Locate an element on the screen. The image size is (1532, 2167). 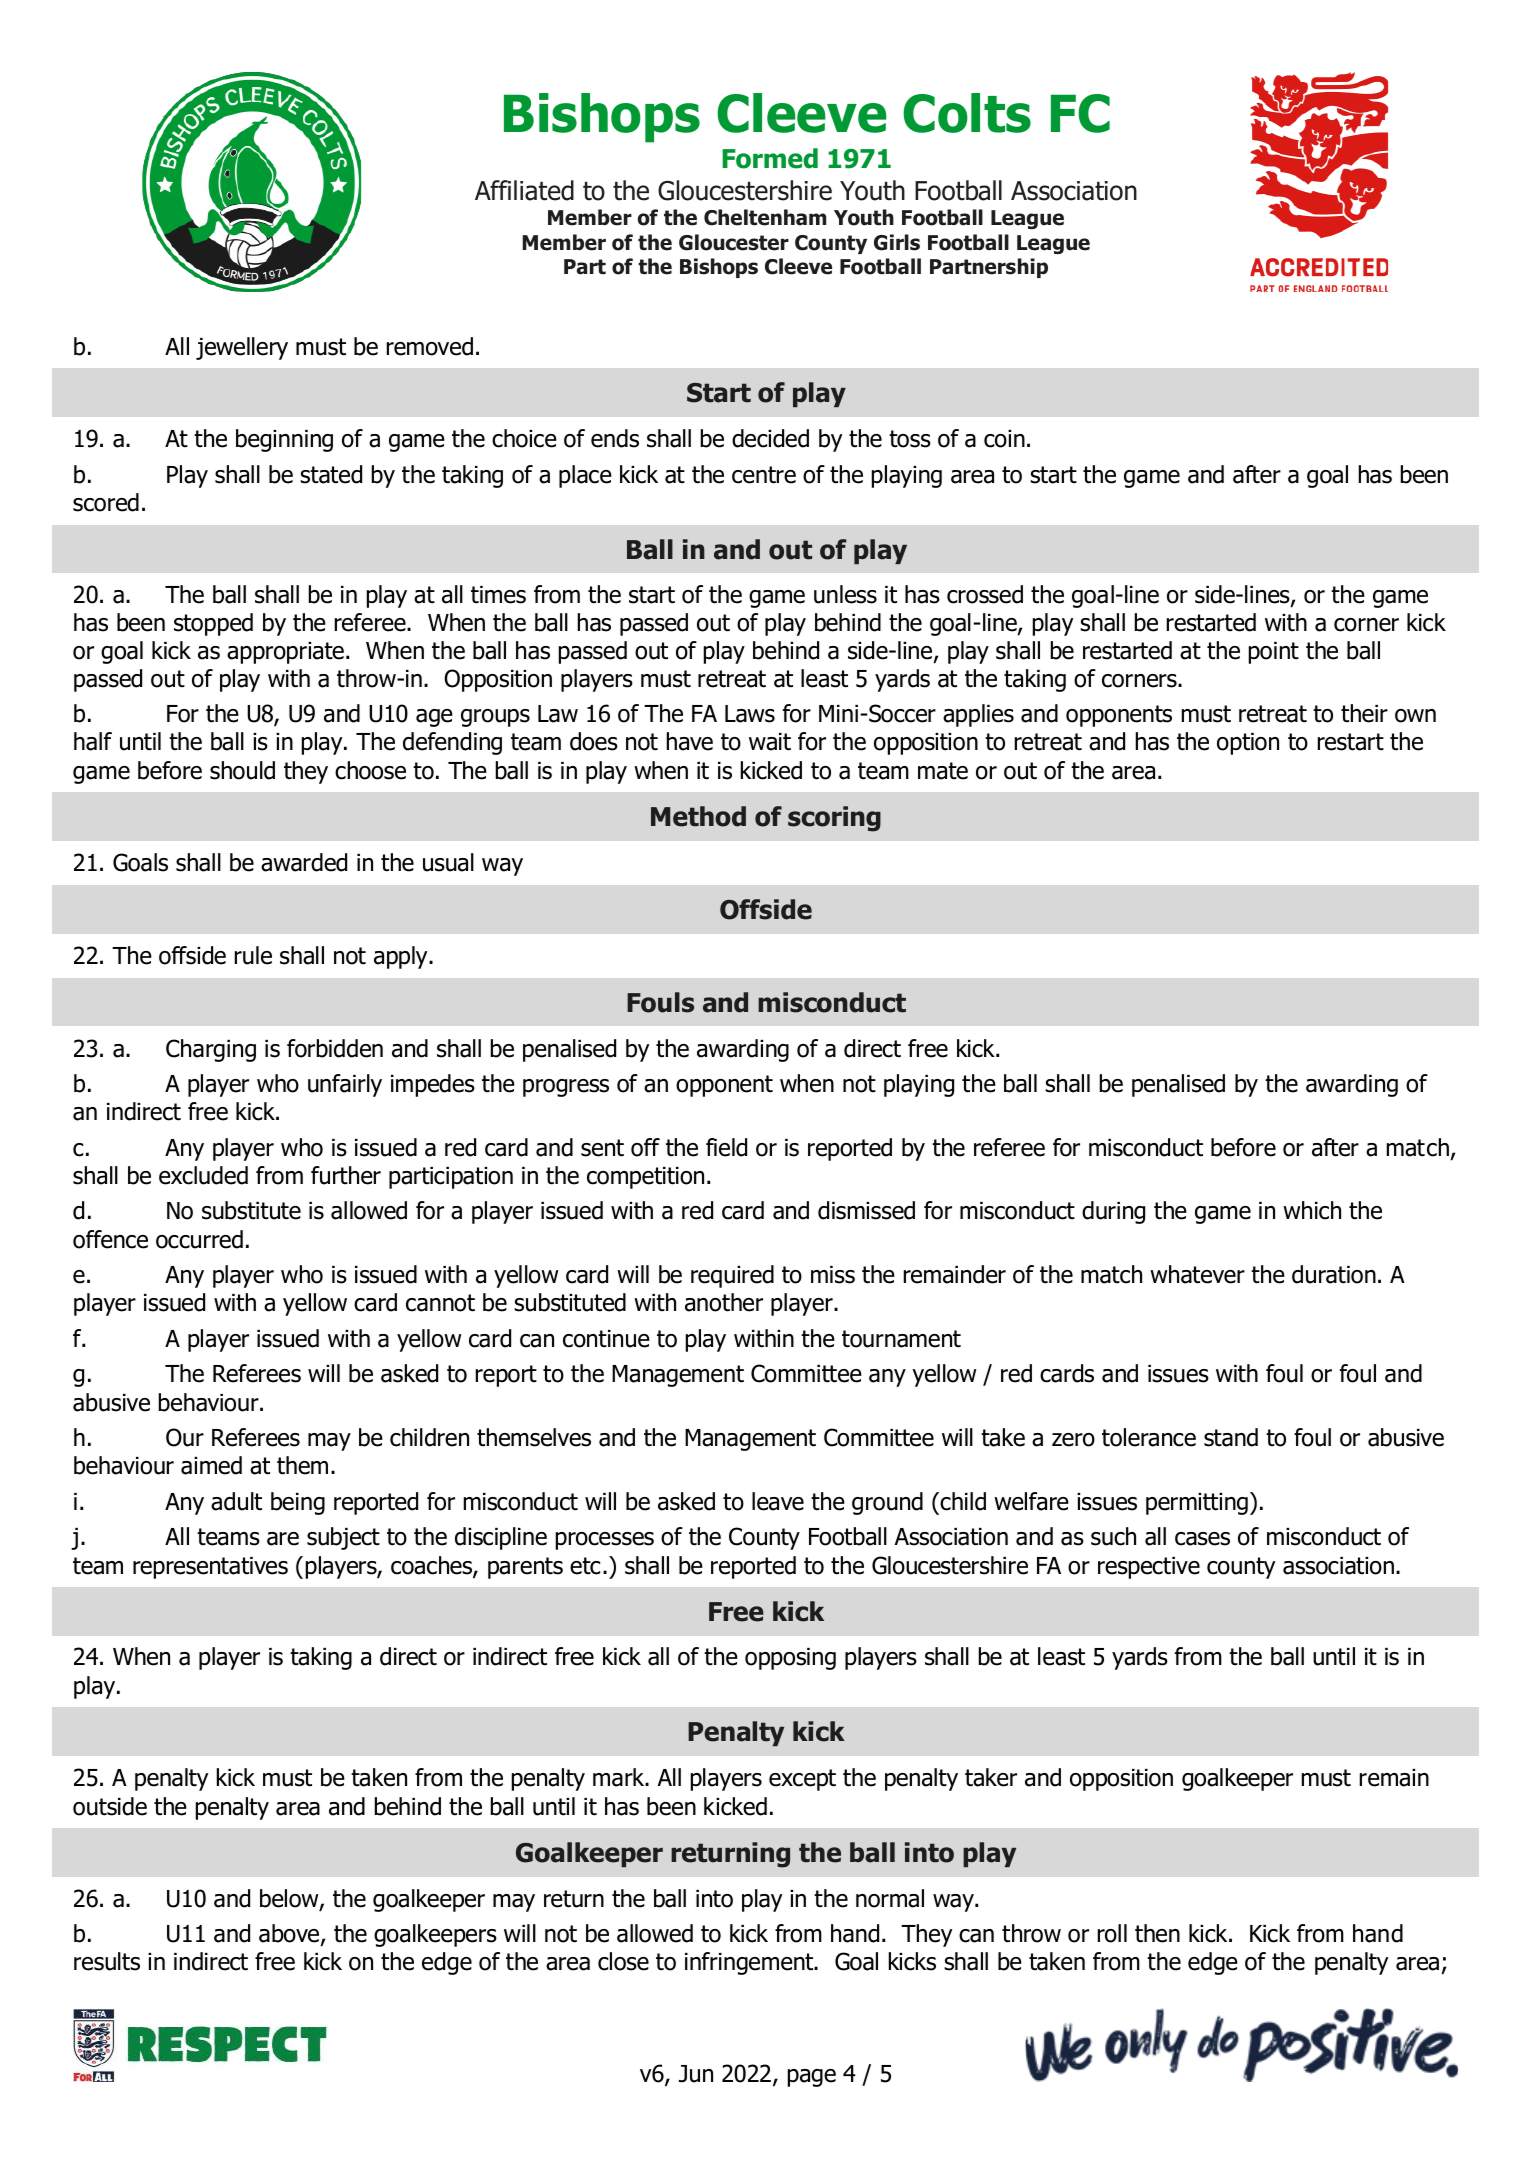
jewellery is located at coordinates (242, 348).
